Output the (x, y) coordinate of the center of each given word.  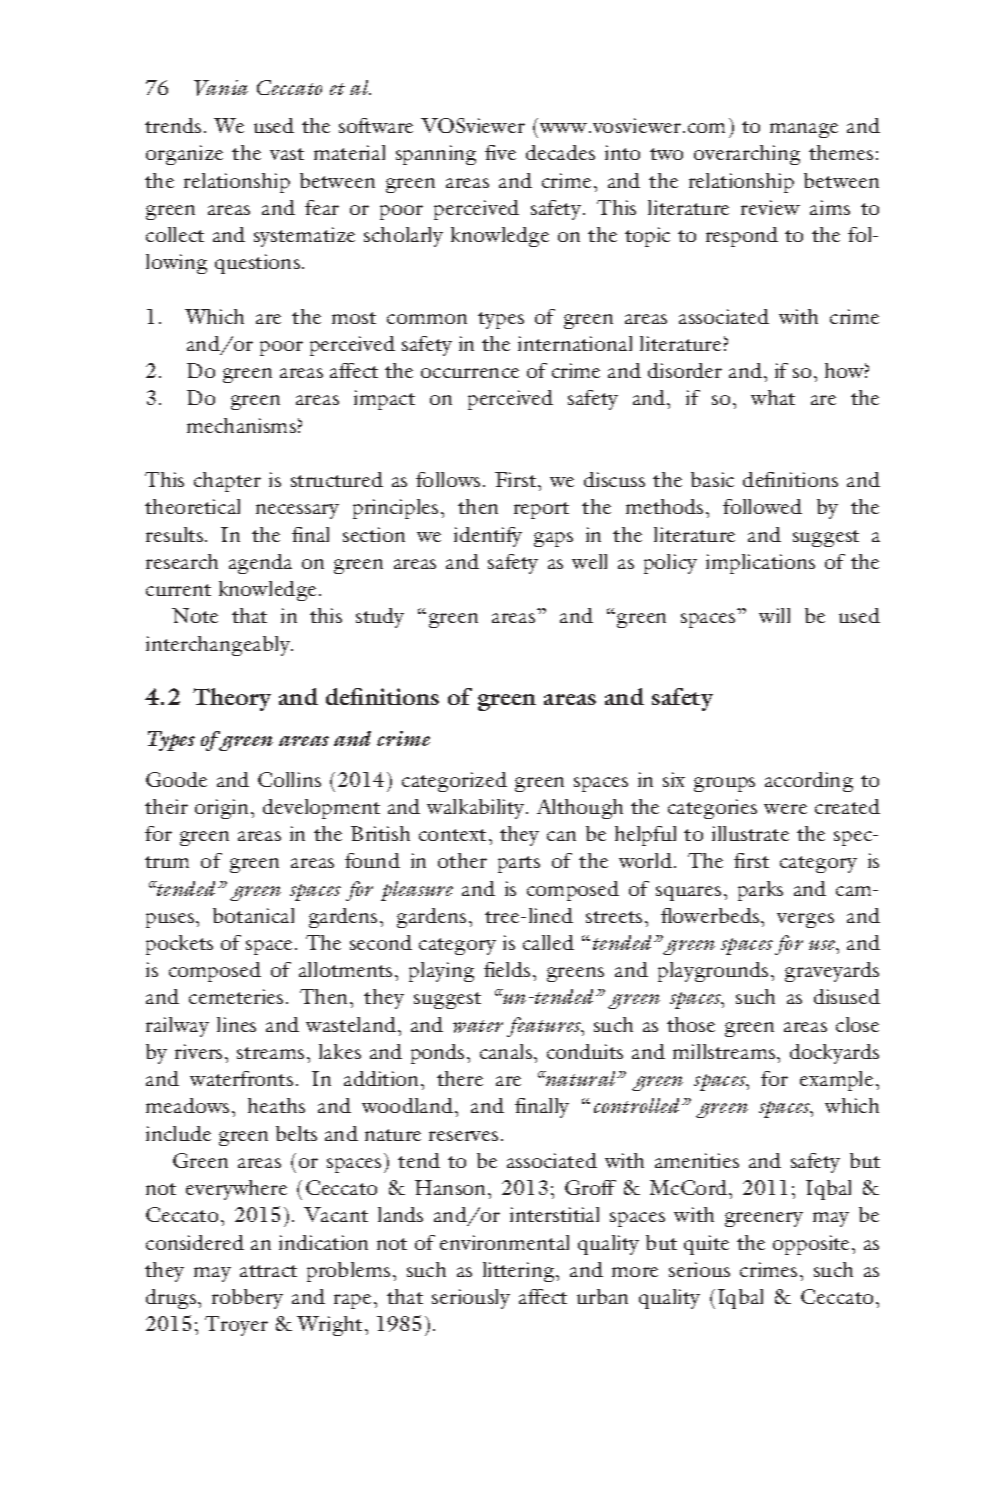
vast (287, 154)
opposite (813, 1245)
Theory (232, 699)
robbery (247, 1299)
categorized (454, 782)
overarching (747, 155)
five (500, 152)
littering (520, 1272)
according (809, 782)
